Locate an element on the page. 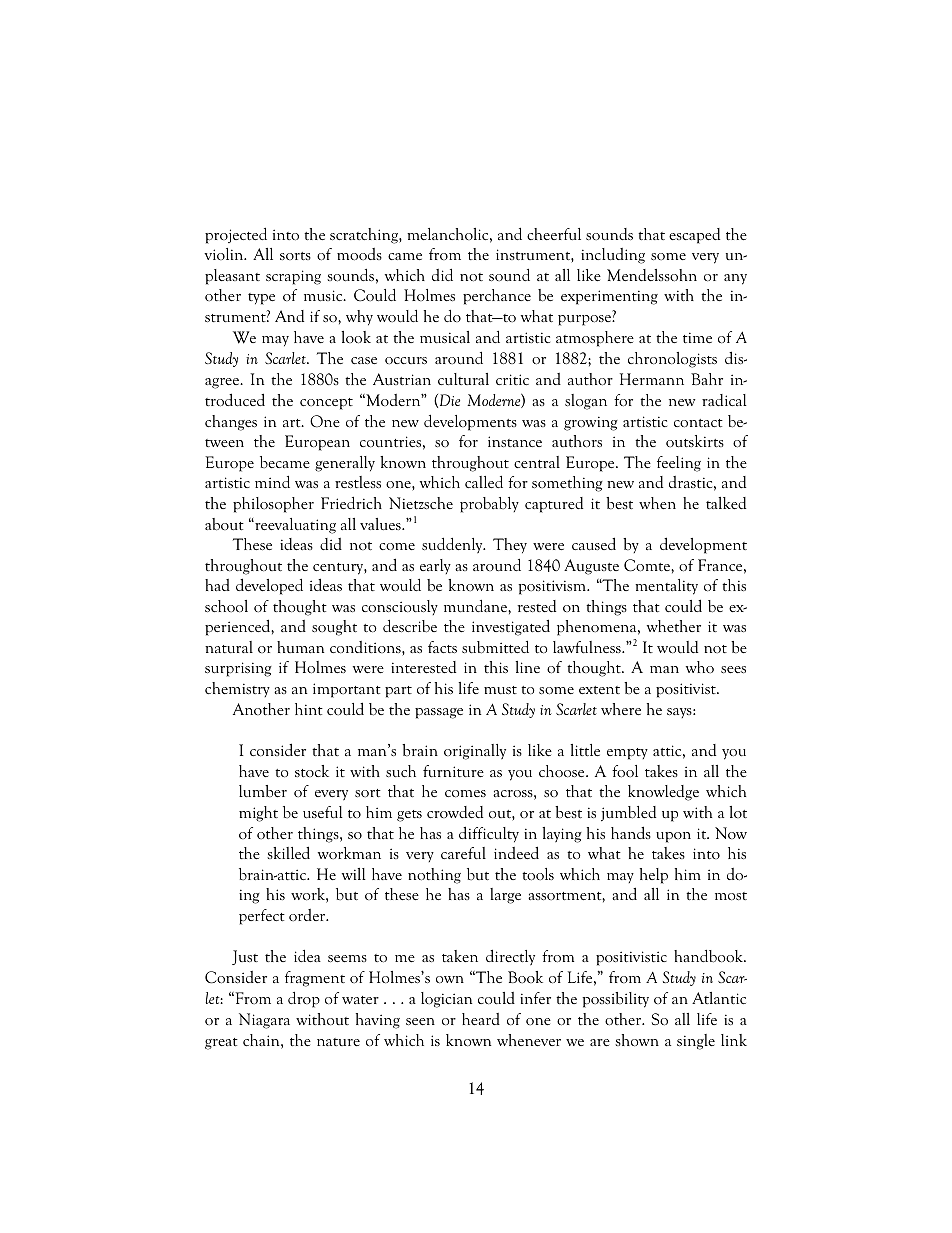 The image size is (952, 1233). knowledge is located at coordinates (663, 793).
